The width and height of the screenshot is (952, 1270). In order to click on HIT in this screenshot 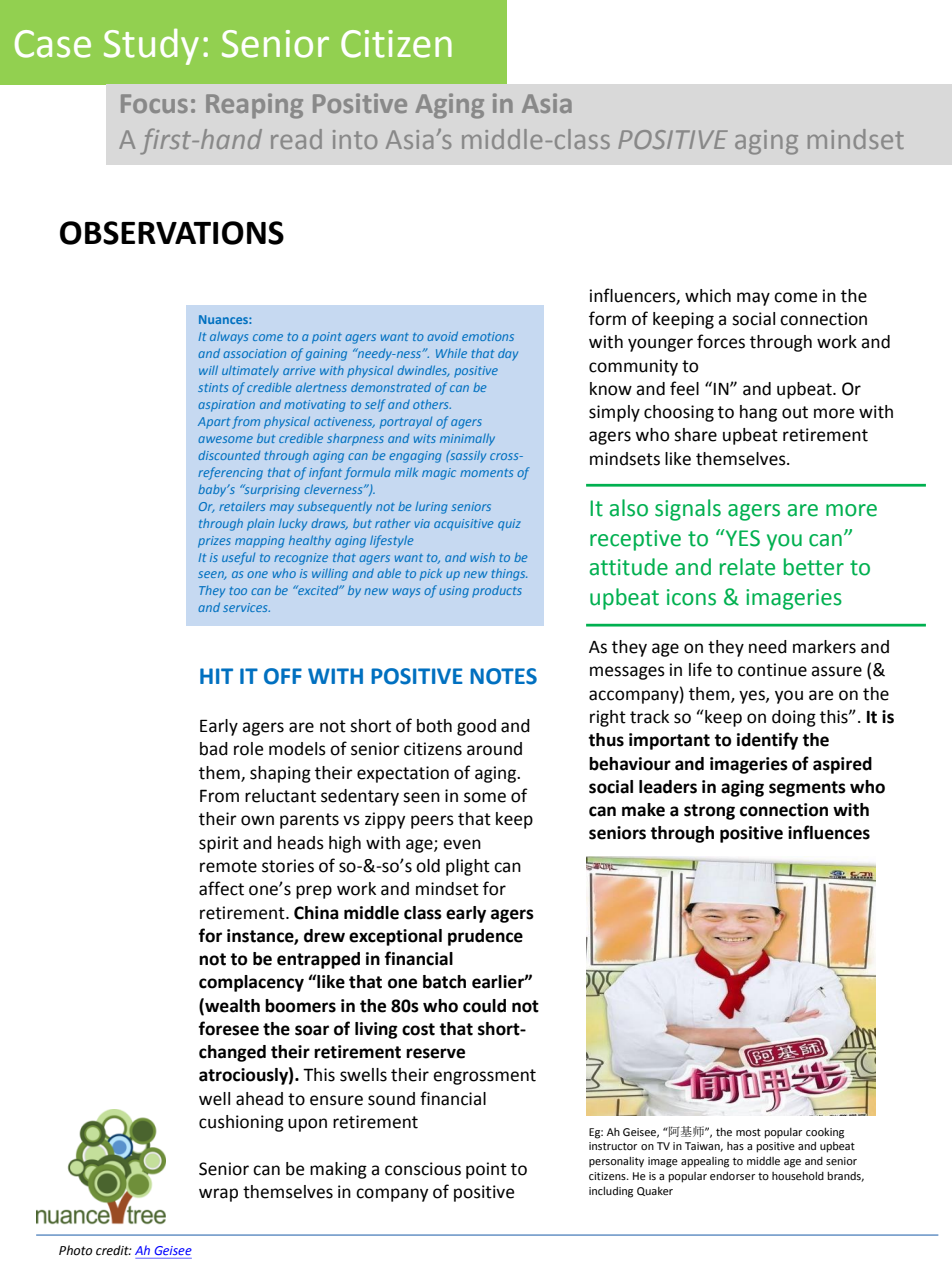, I will do `click(216, 676)`.
